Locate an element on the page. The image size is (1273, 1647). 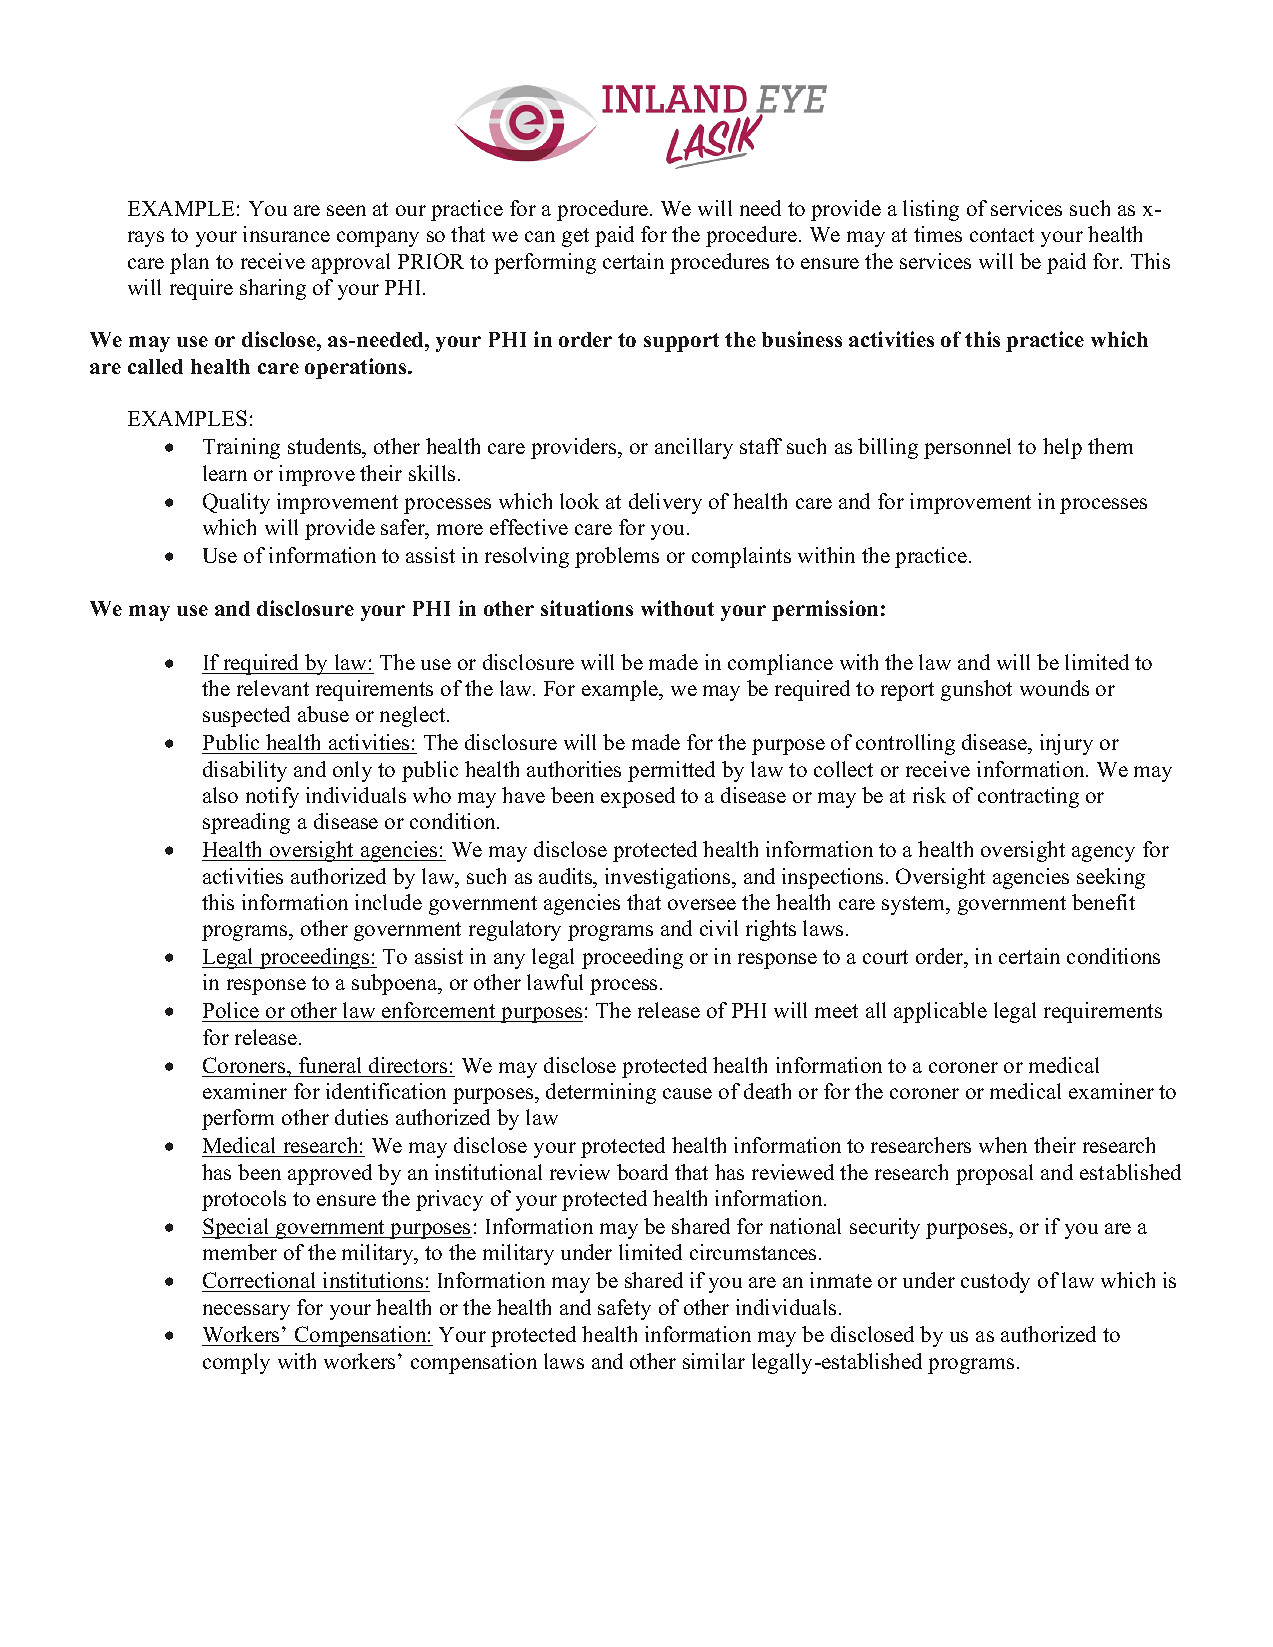
get is located at coordinates (575, 237).
